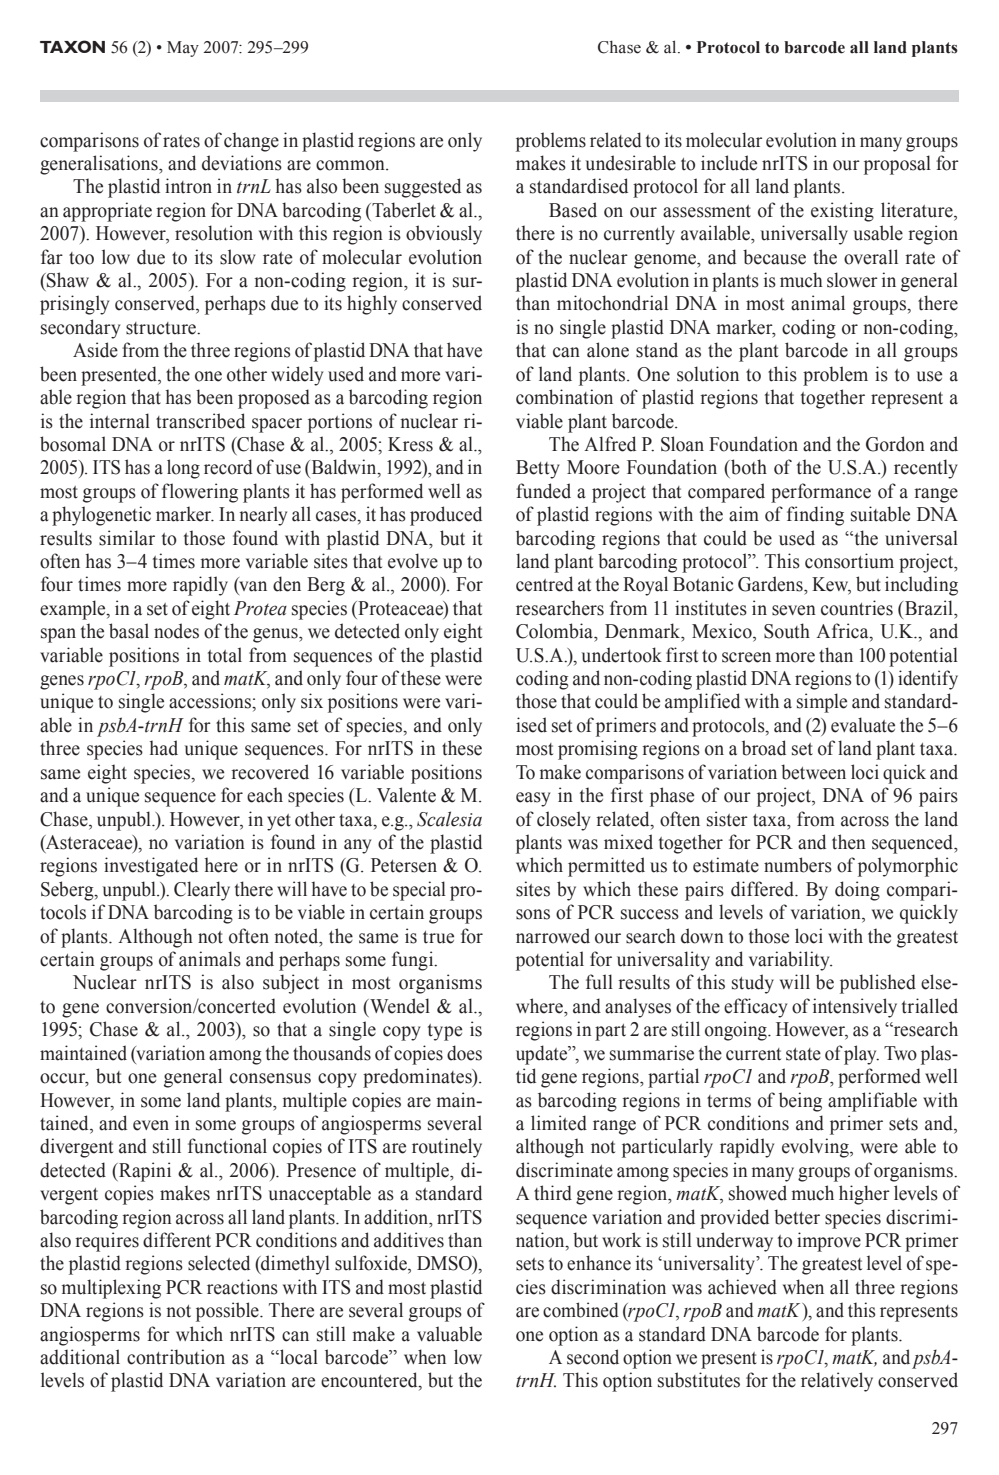  I want to click on flowering, so click(200, 493).
